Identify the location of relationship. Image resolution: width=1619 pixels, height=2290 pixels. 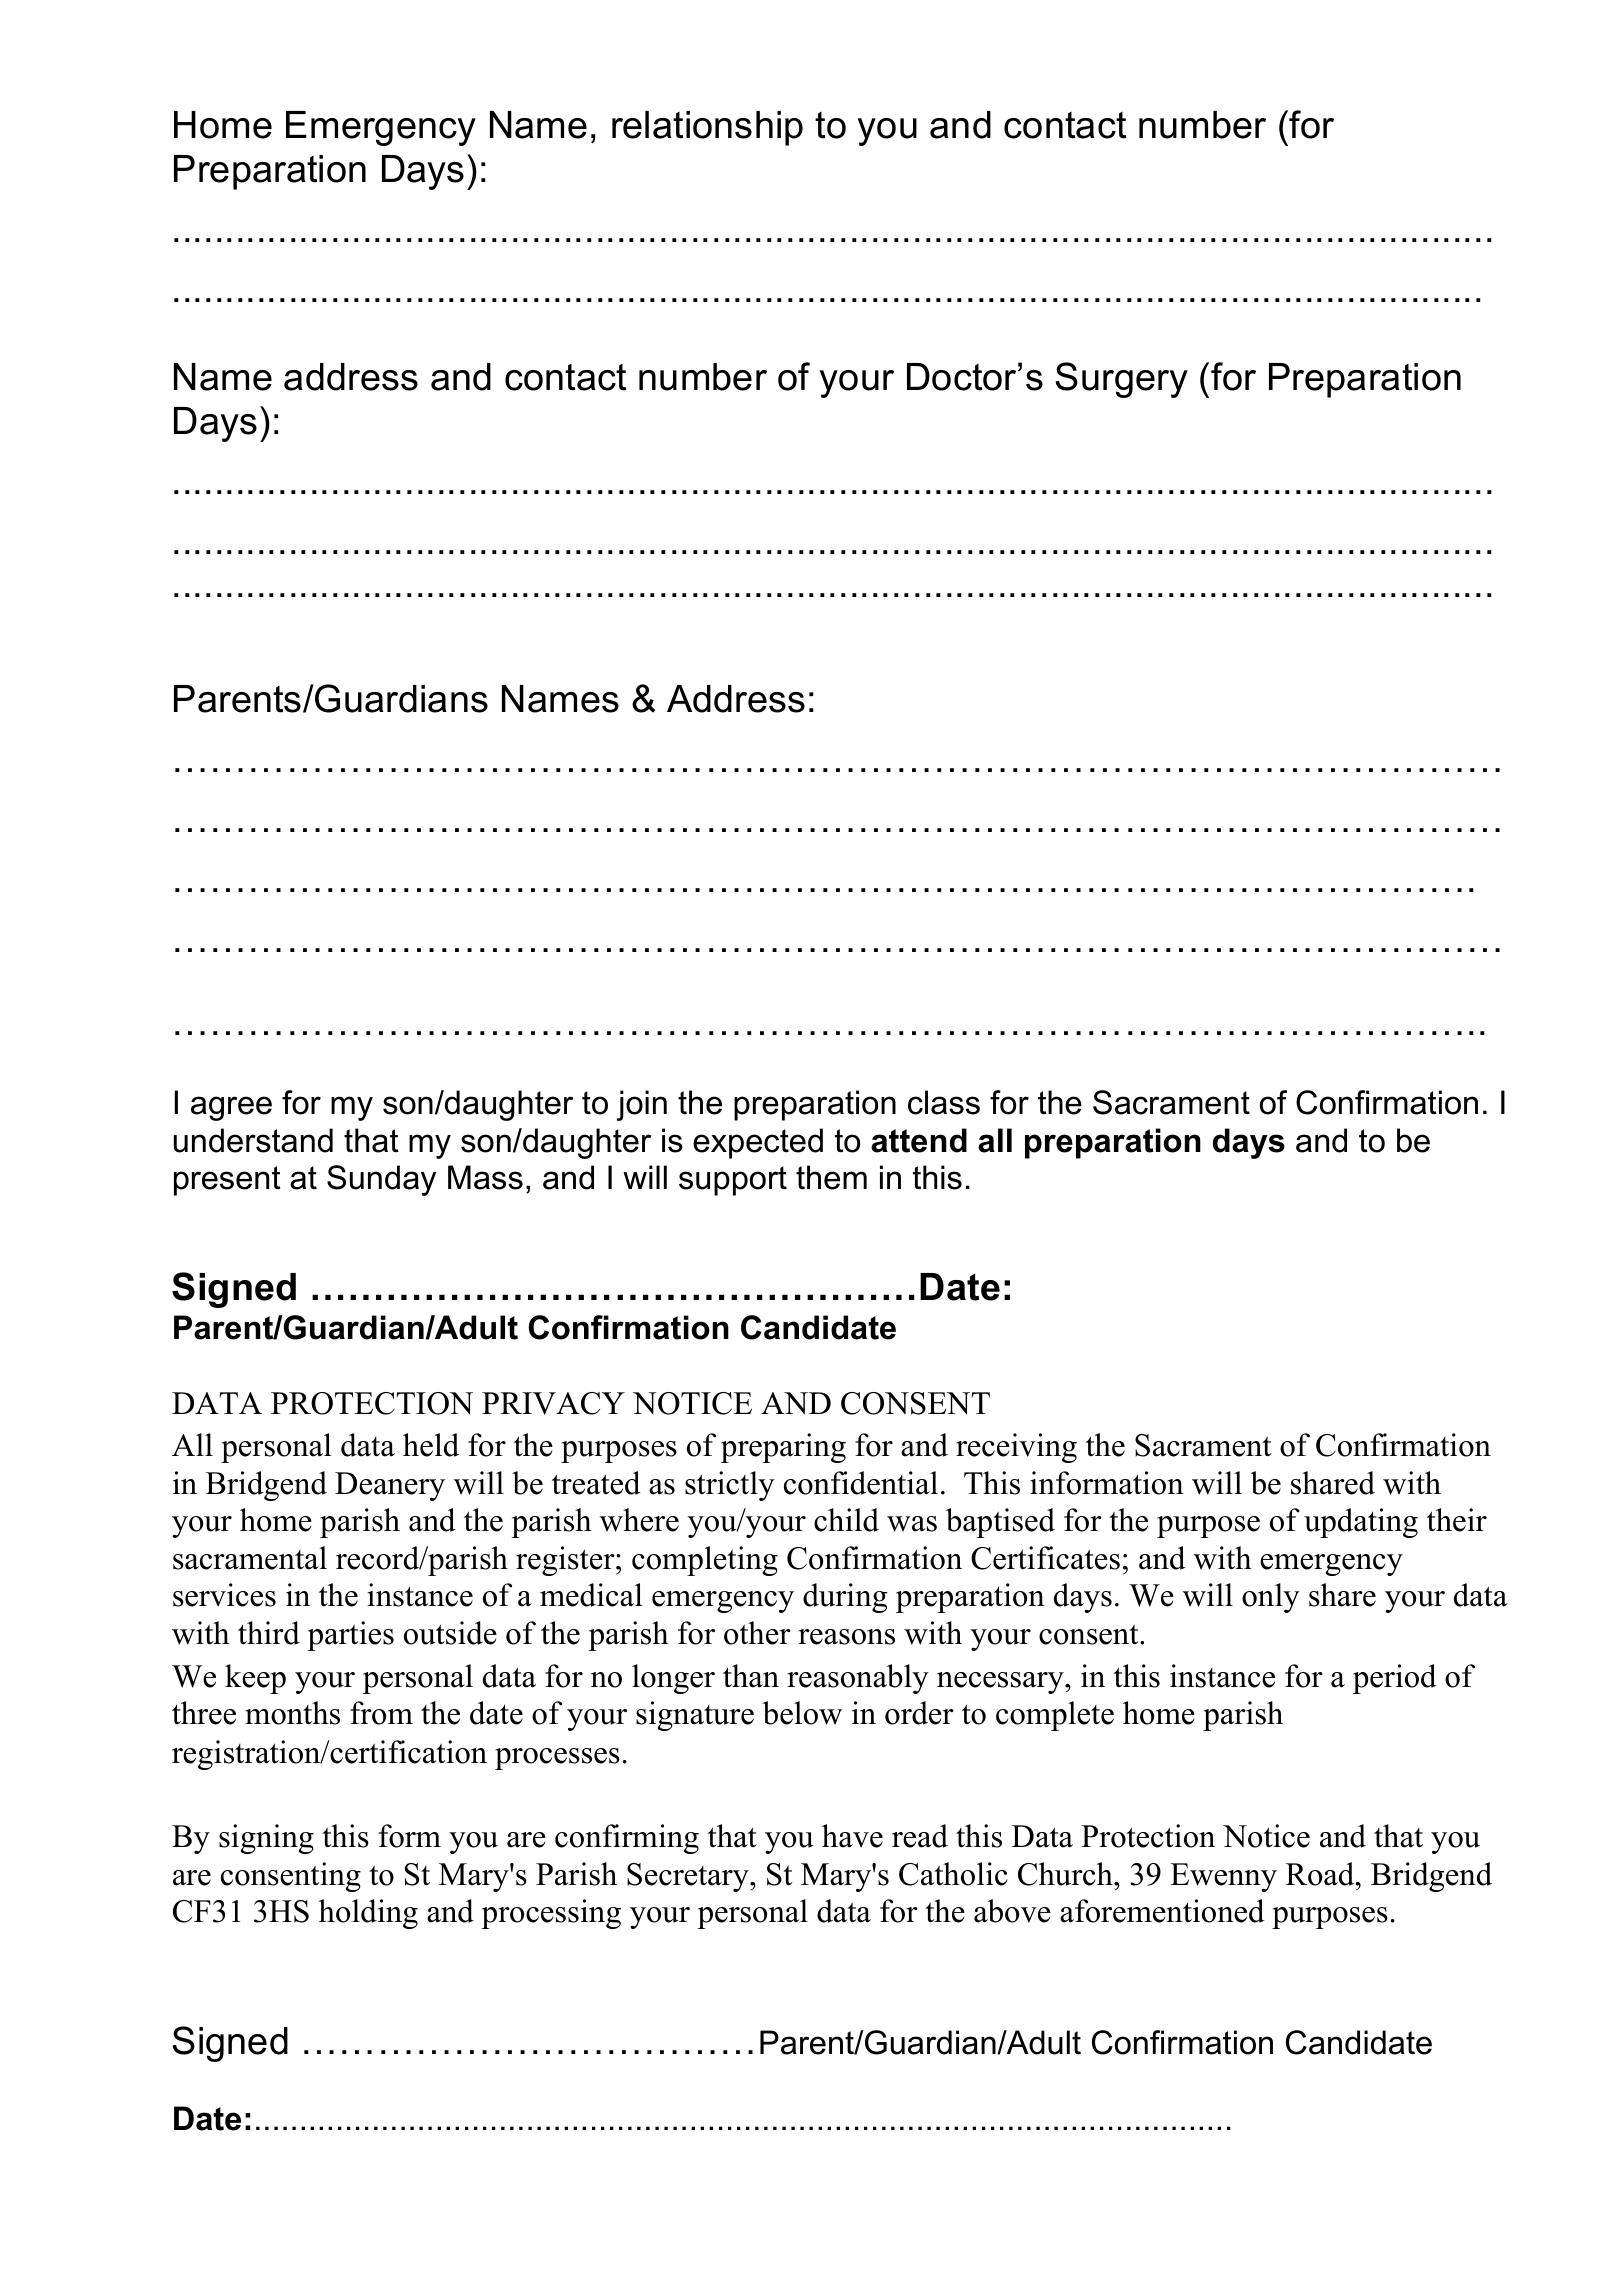
(707, 128).
